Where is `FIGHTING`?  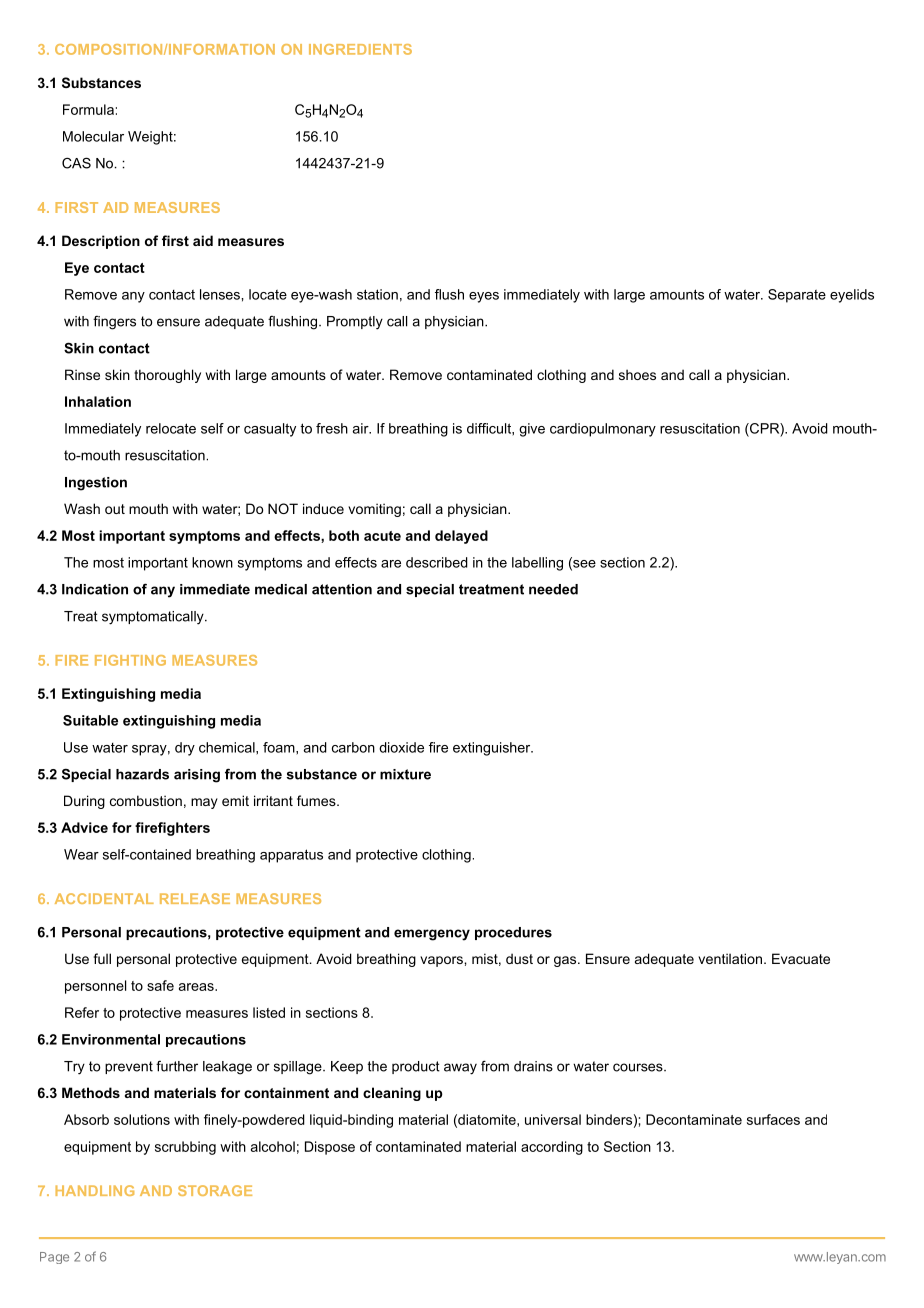
FIGHTING is located at coordinates (130, 660).
